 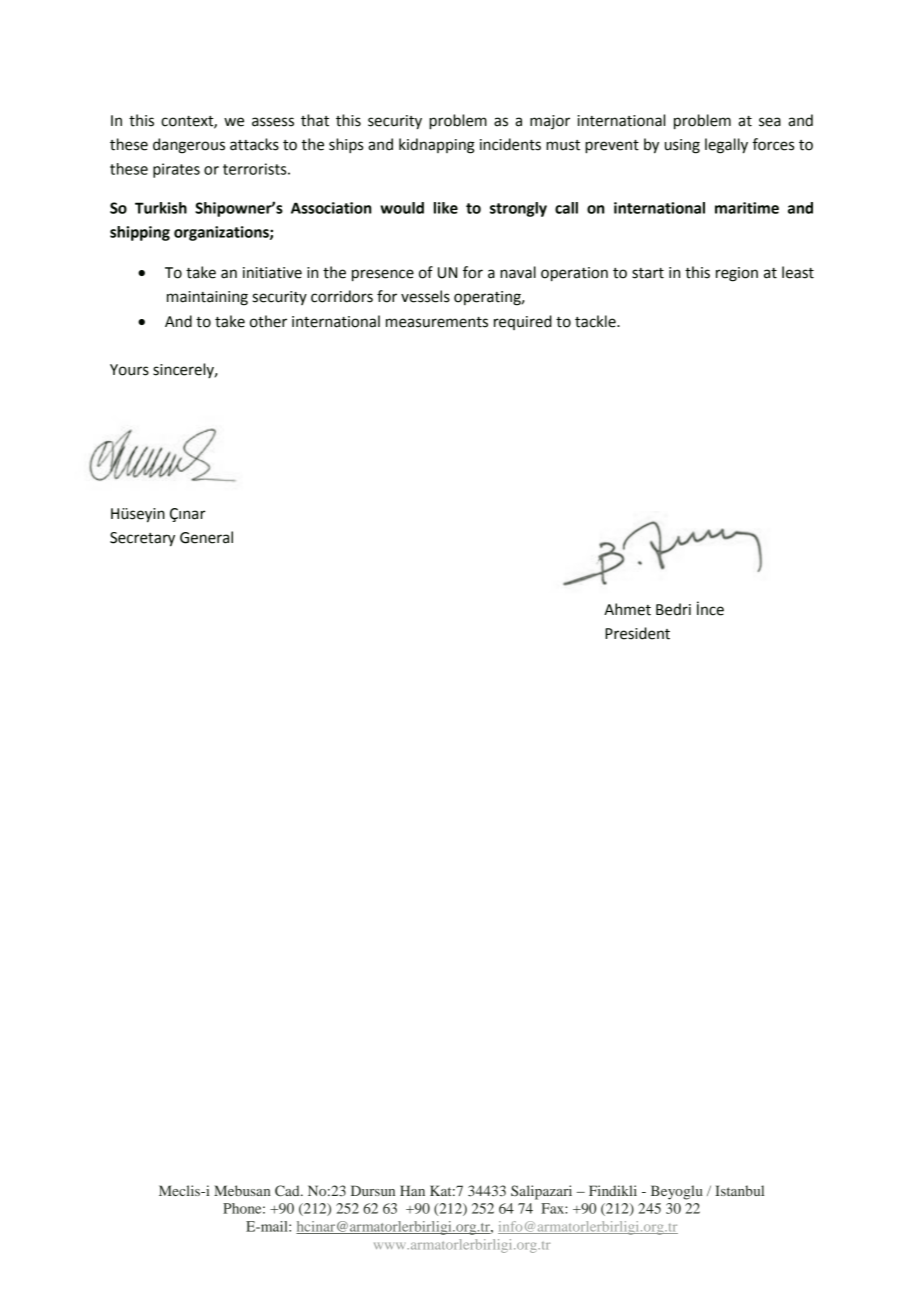 I want to click on Istanbul, so click(x=739, y=1190).
